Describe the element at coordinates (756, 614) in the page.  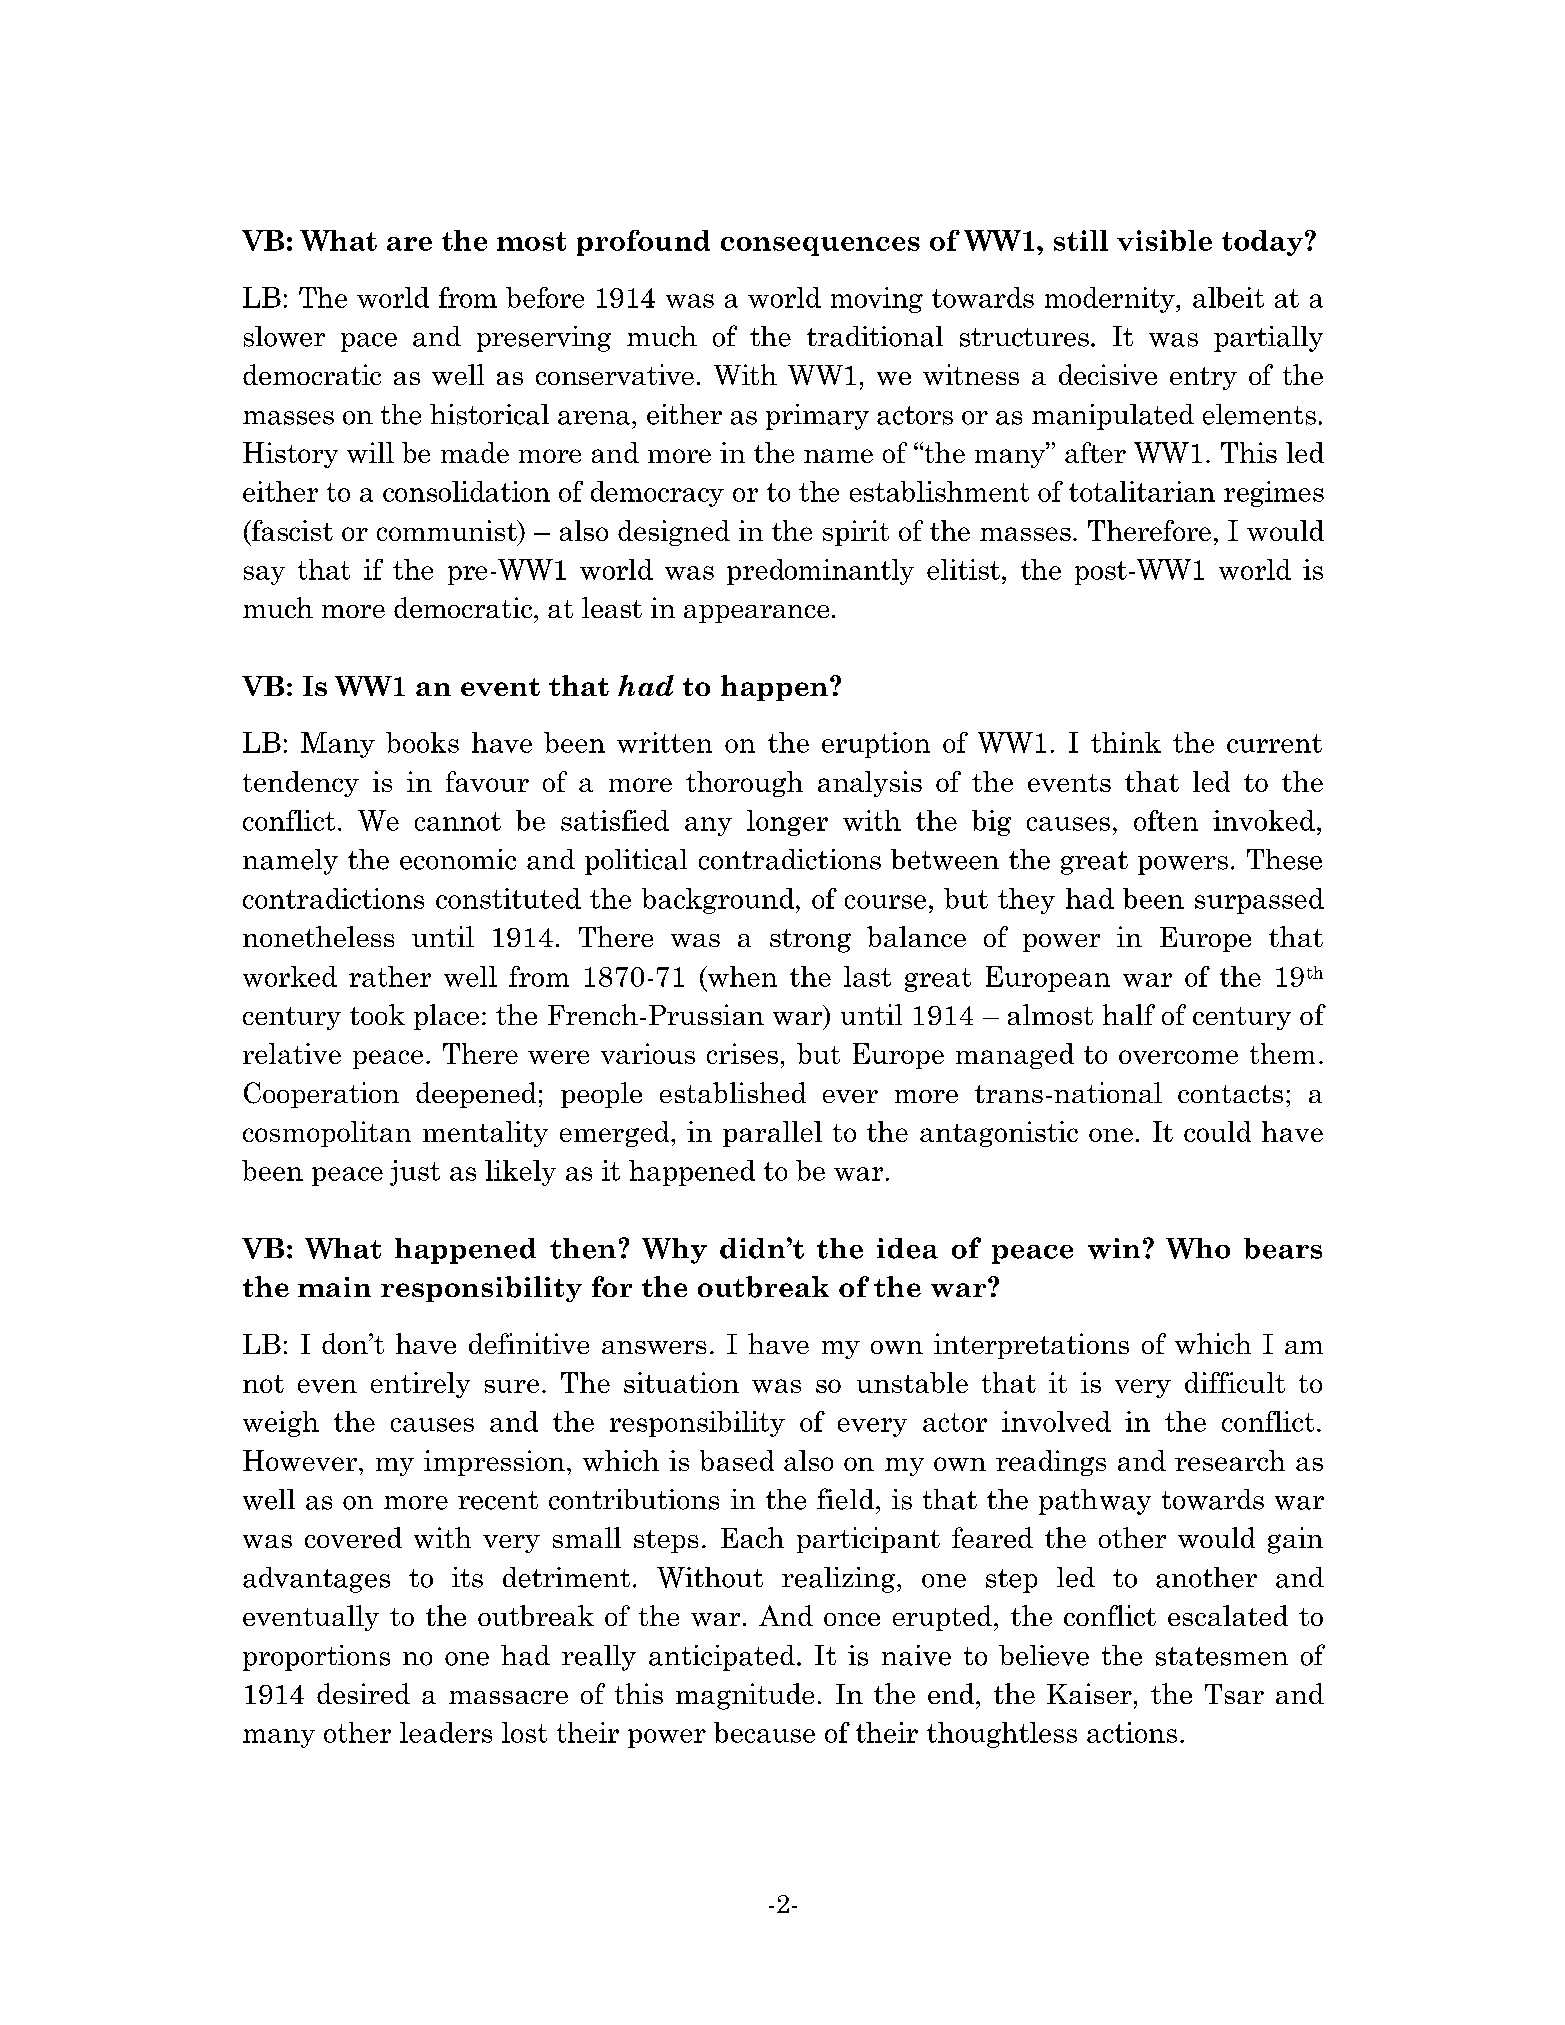
I see `appearance` at that location.
